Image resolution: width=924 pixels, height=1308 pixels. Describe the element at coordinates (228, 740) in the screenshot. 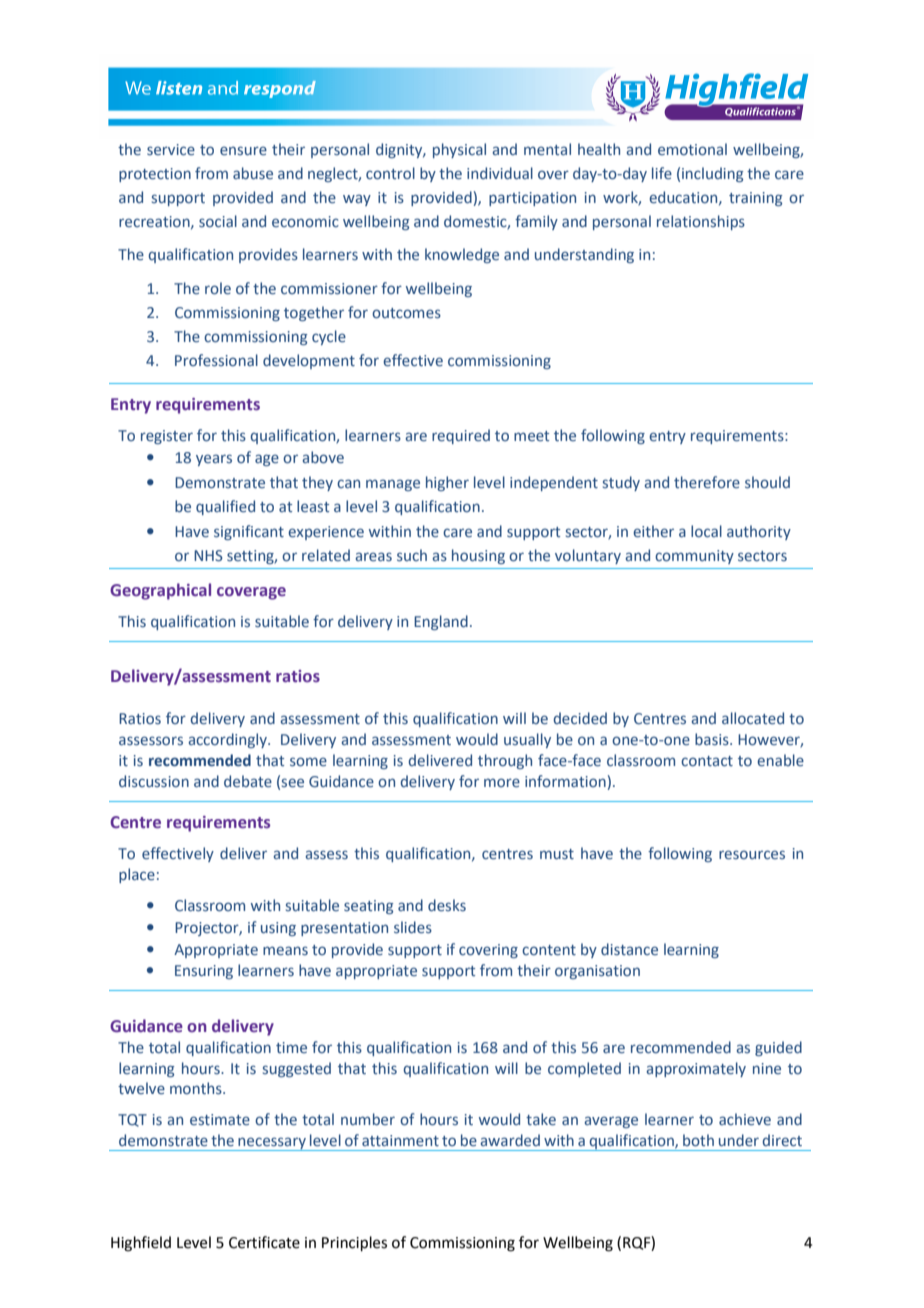

I see `accordingly` at that location.
